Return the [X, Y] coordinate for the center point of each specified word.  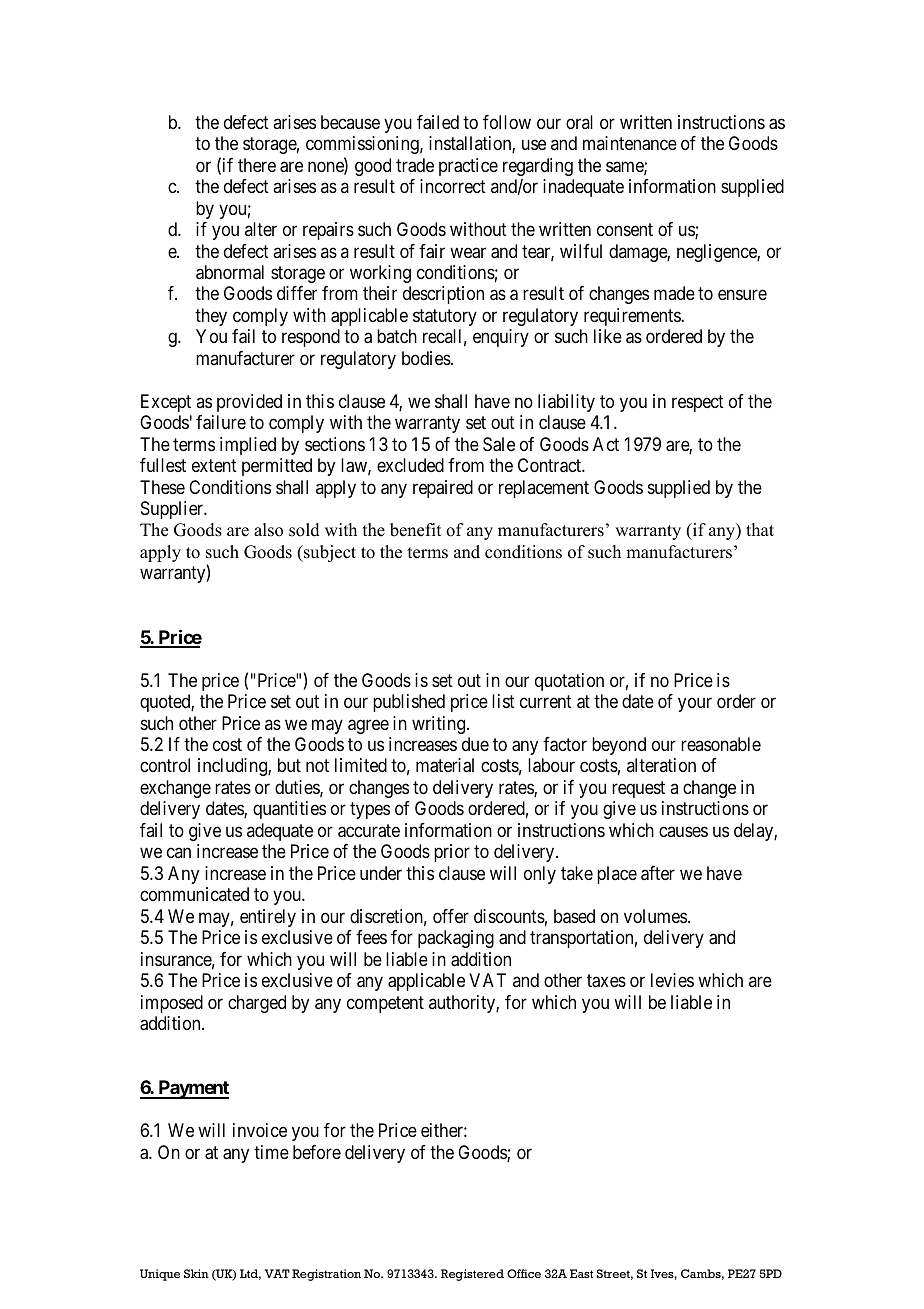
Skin [196, 1273]
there [257, 165]
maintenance [630, 143]
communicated [194, 894]
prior [452, 853]
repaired [443, 489]
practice [468, 167]
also [268, 530]
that [760, 529]
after [658, 873]
